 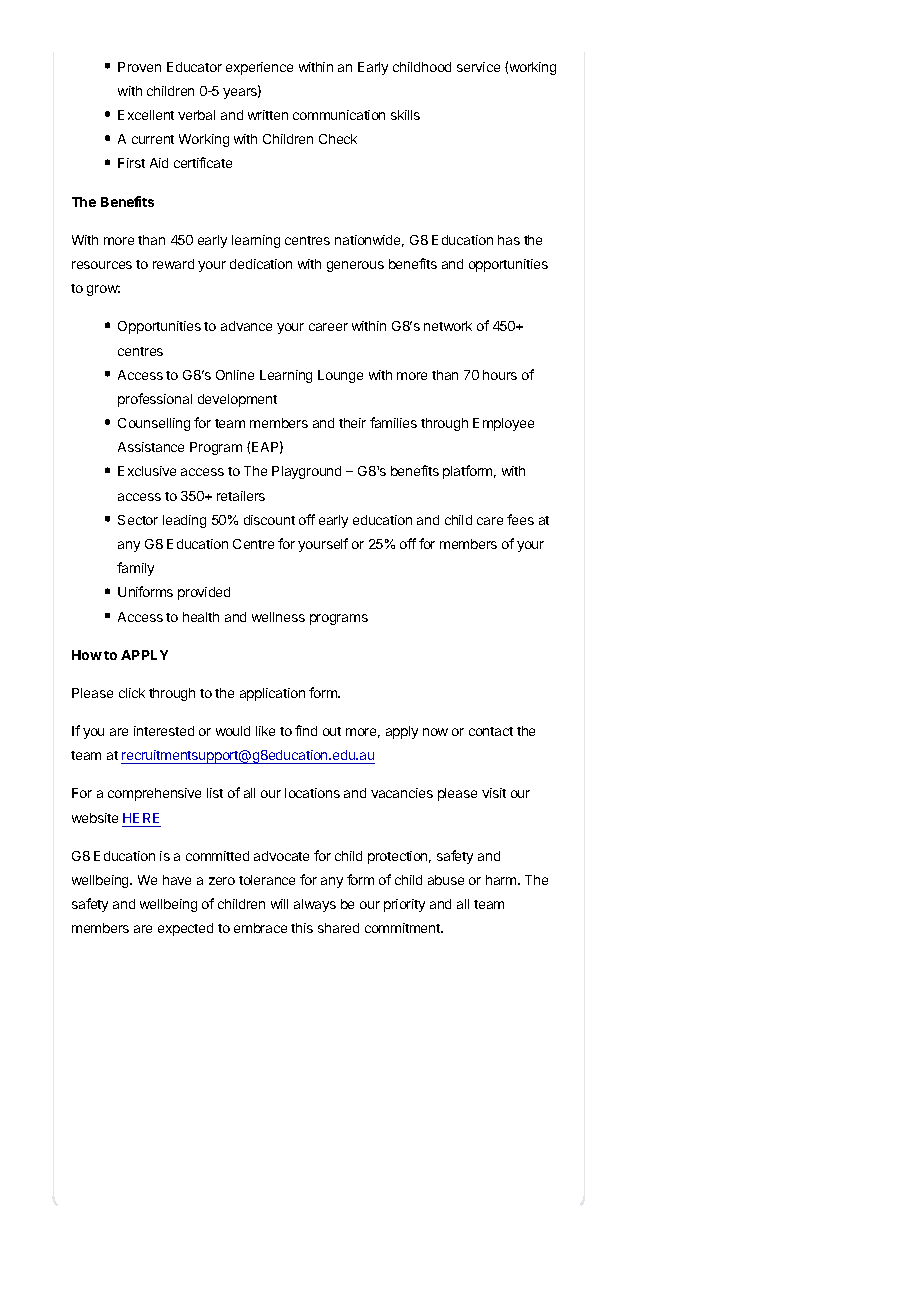 I want to click on Sector, so click(x=138, y=520).
